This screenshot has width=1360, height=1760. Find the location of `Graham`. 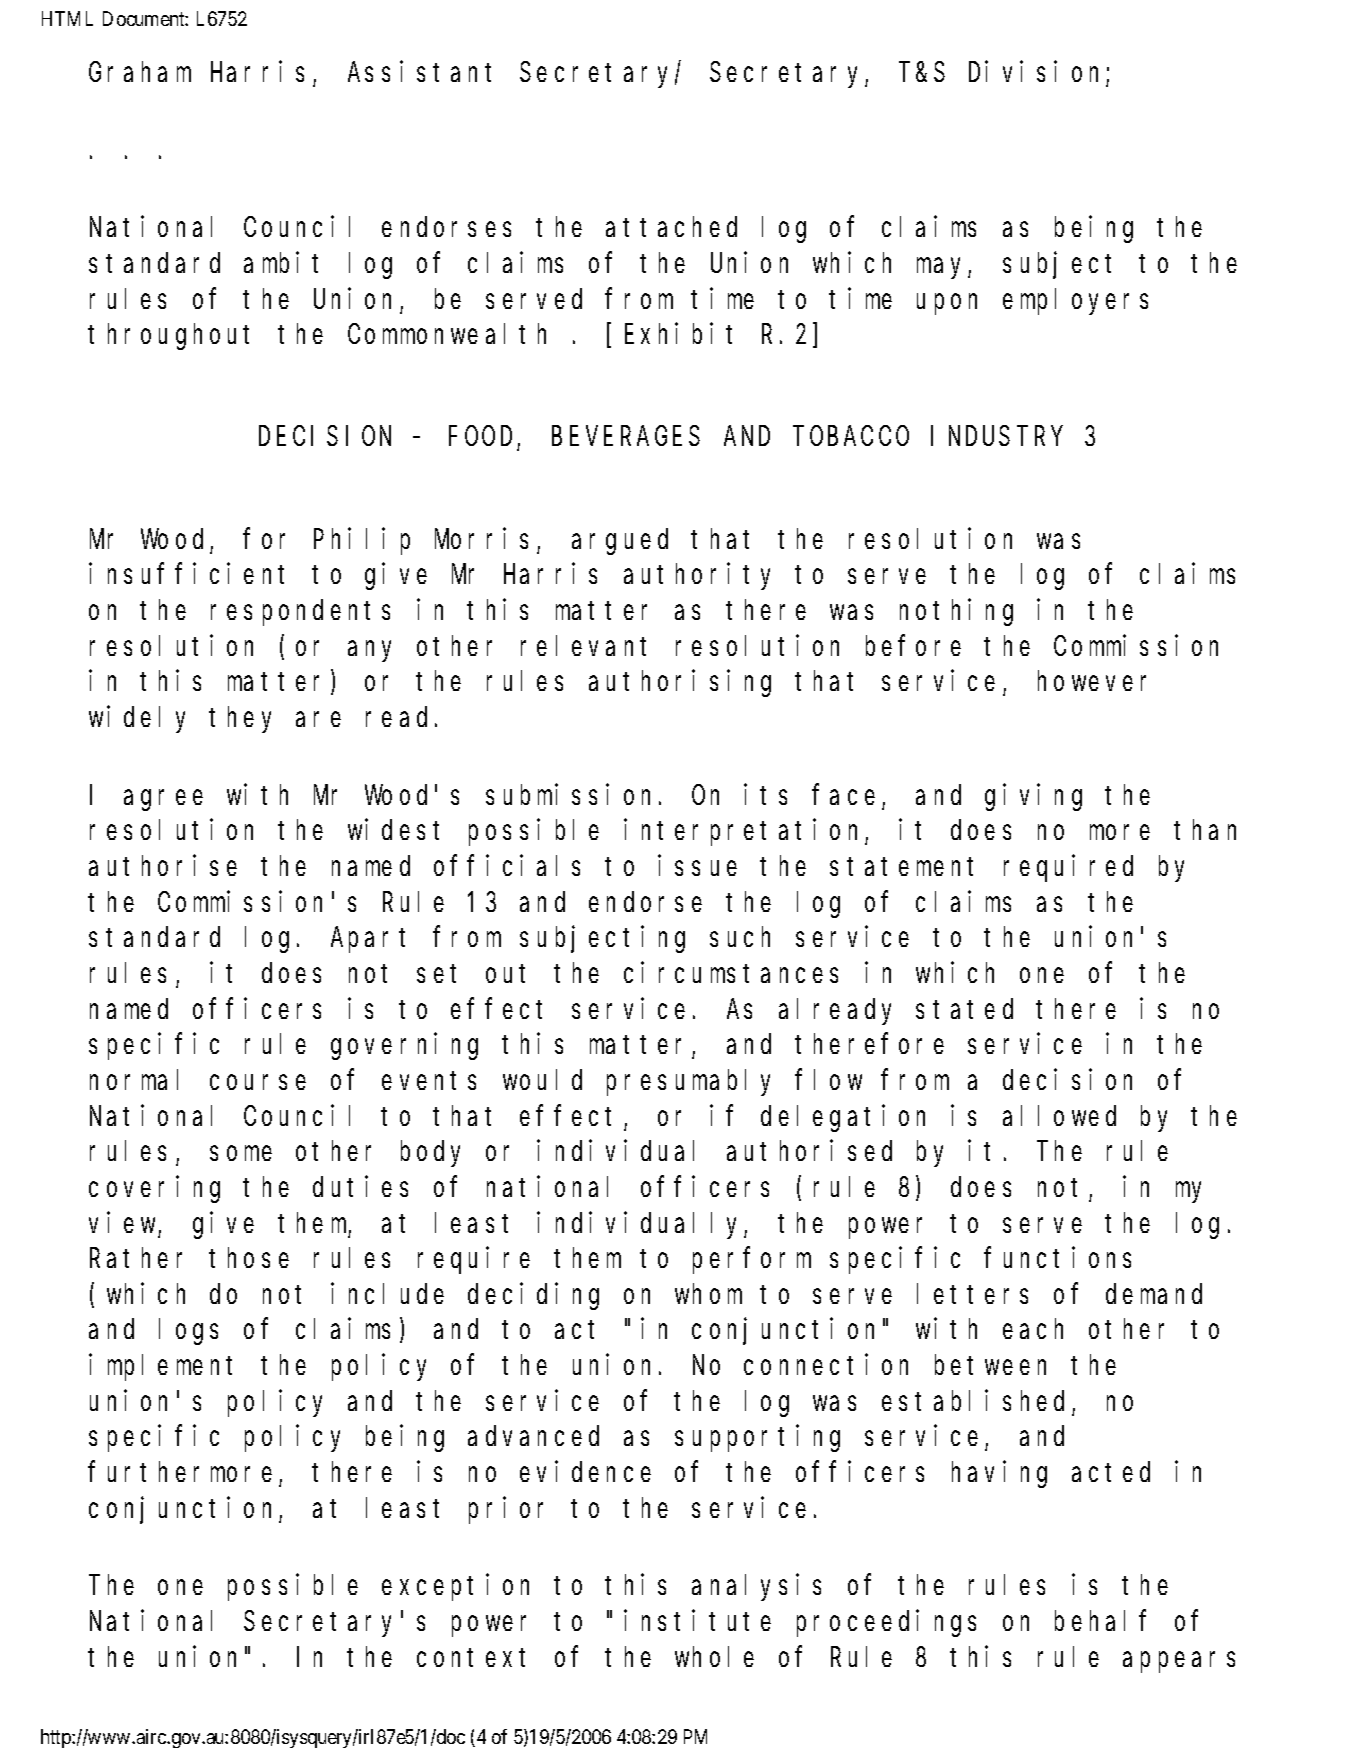

Graham is located at coordinates (140, 71).
